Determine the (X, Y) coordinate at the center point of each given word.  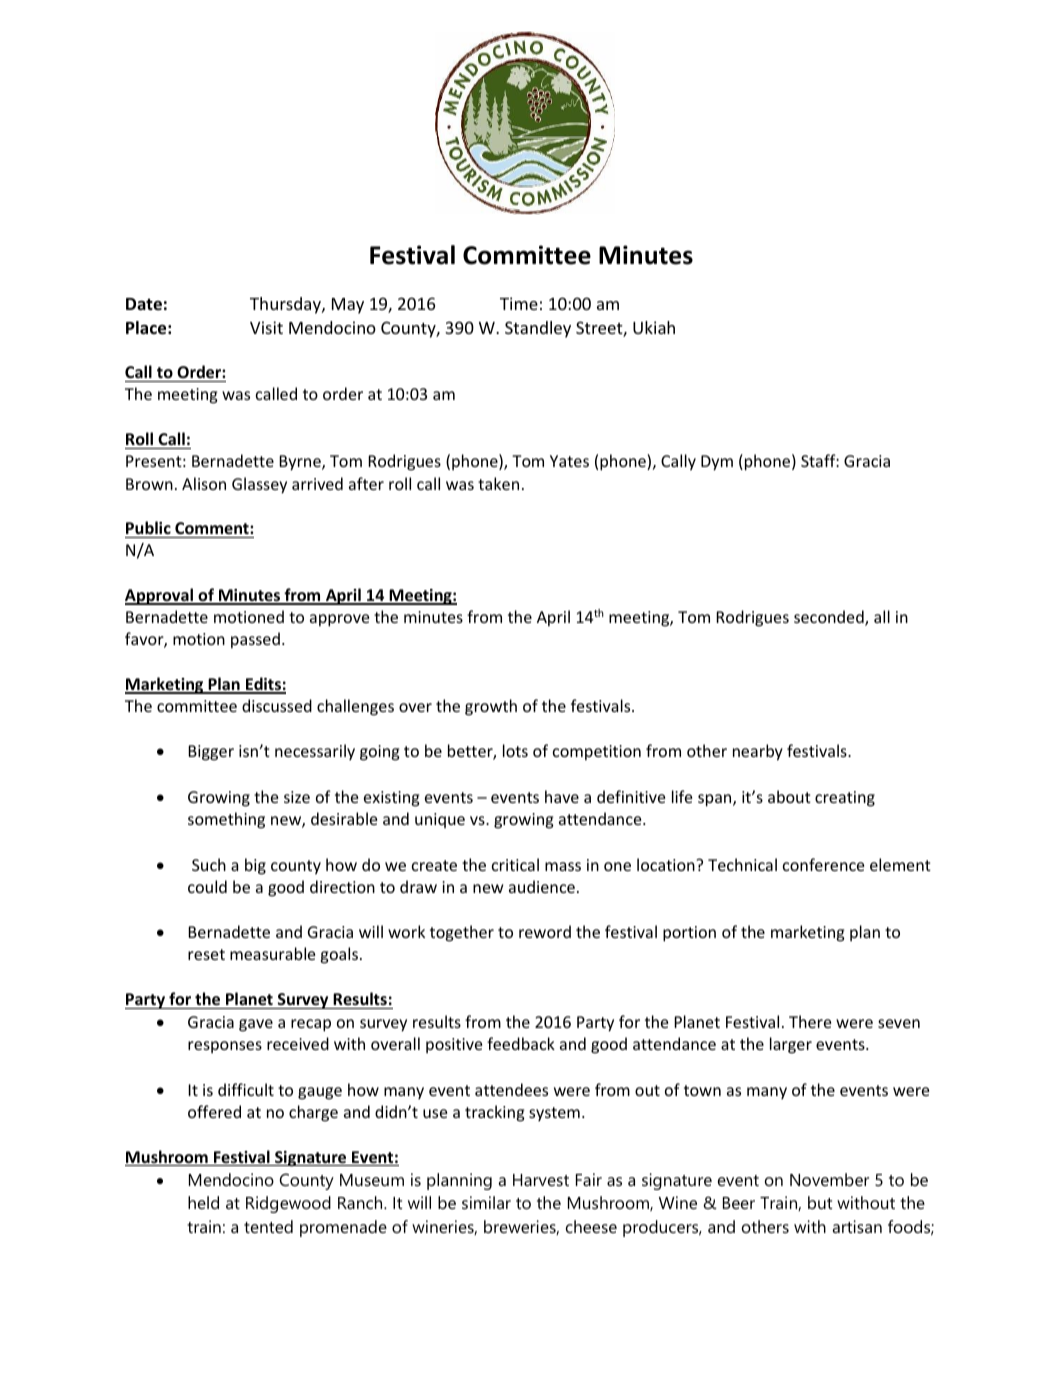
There (810, 1021)
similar (486, 1202)
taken (498, 483)
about (789, 796)
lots (515, 750)
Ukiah (654, 327)
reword (545, 931)
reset (206, 954)
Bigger (211, 753)
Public (148, 527)
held (203, 1202)
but (820, 1202)
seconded (830, 618)
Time (519, 303)
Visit (266, 327)
